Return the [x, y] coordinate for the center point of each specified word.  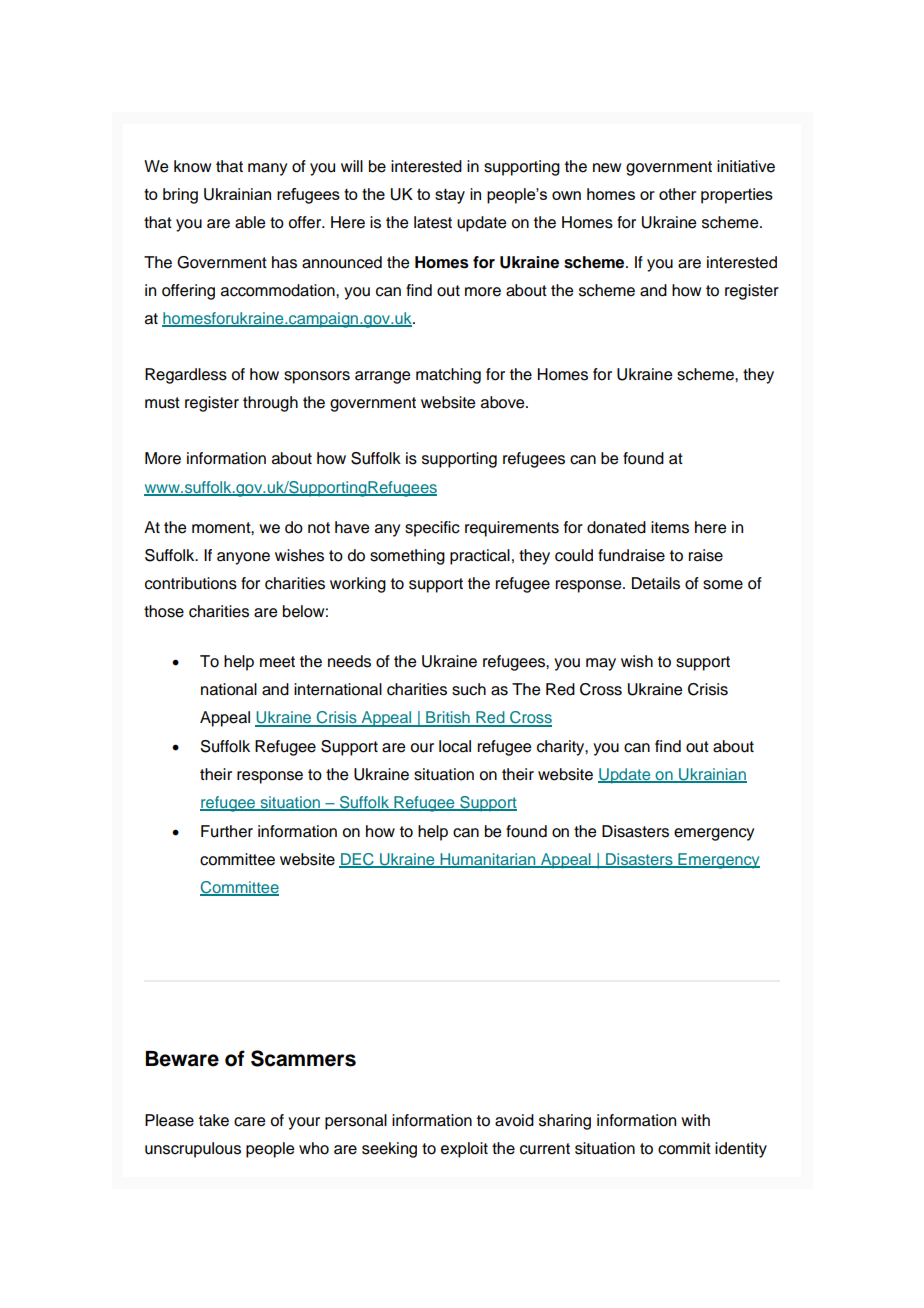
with [695, 1120]
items [670, 527]
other [677, 194]
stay [450, 196]
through [270, 404]
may [601, 664]
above [504, 402]
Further [227, 831]
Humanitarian [488, 860]
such [469, 689]
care [249, 1122]
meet [277, 662]
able [250, 222]
